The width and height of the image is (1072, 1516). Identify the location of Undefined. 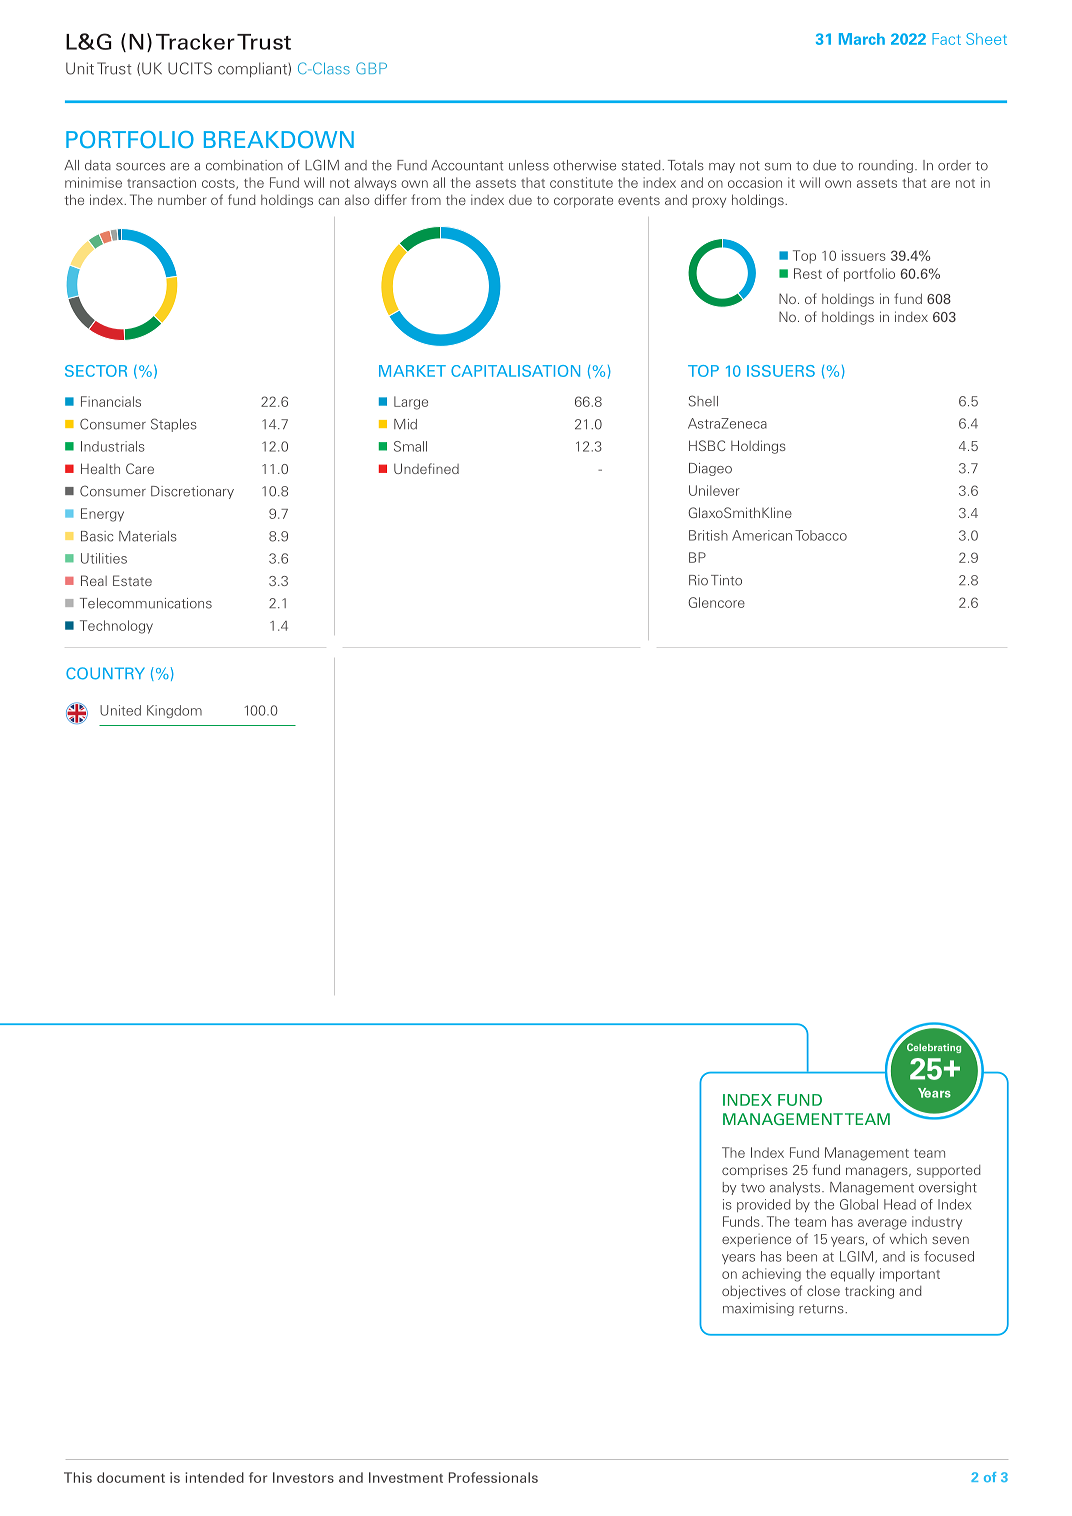
(426, 468).
